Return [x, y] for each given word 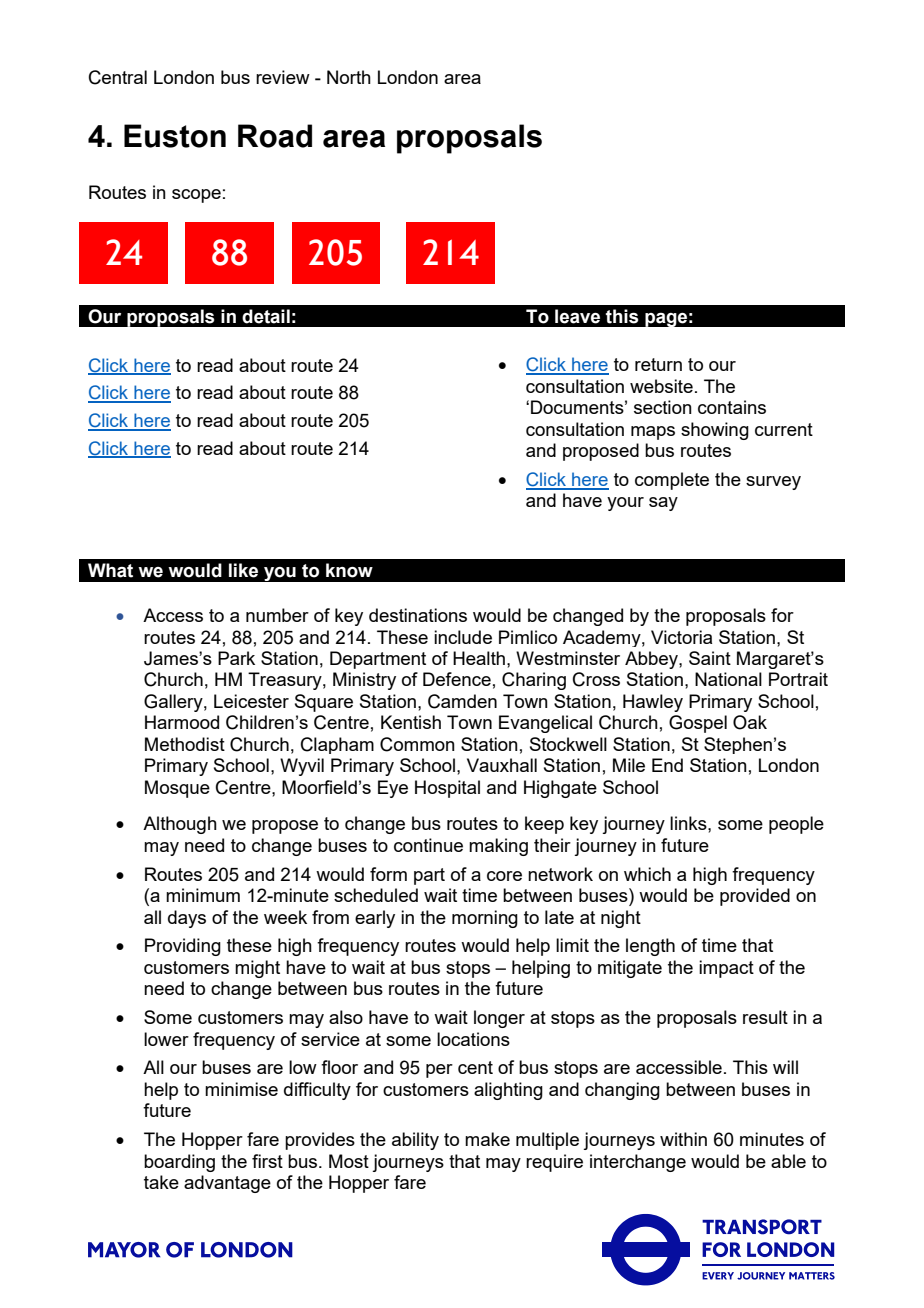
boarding [179, 1163]
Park [236, 658]
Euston [175, 136]
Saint [710, 658]
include [463, 637]
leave [577, 316]
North [349, 77]
